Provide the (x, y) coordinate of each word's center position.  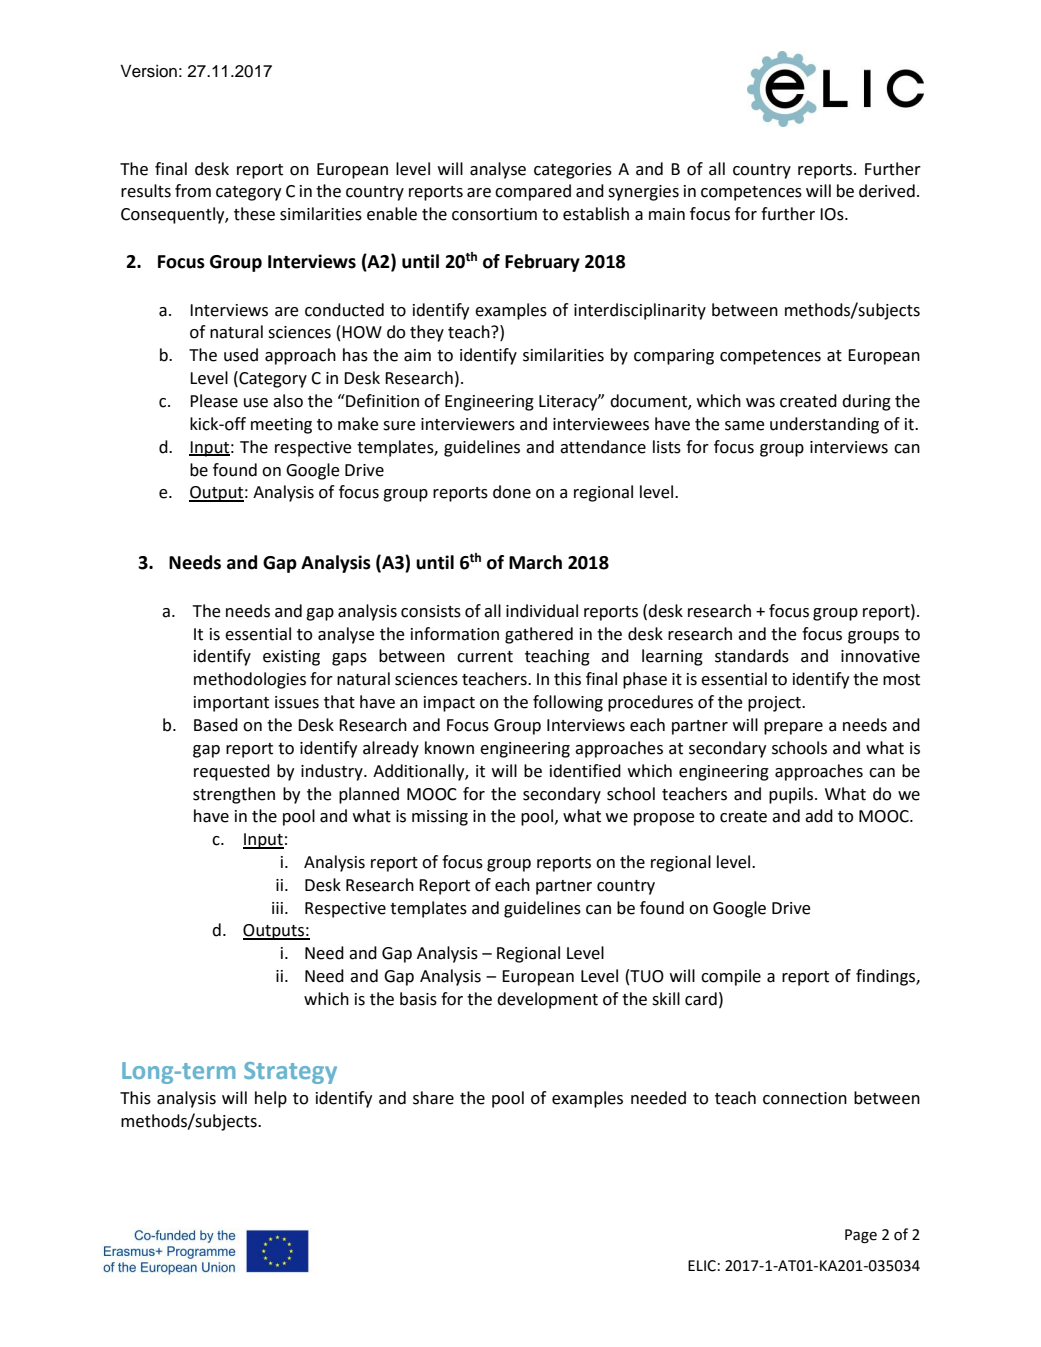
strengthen (234, 795)
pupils (792, 795)
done (512, 492)
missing (440, 818)
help (271, 1099)
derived (887, 191)
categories (573, 171)
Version (148, 71)
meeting (281, 426)
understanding (824, 425)
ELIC (702, 1266)
